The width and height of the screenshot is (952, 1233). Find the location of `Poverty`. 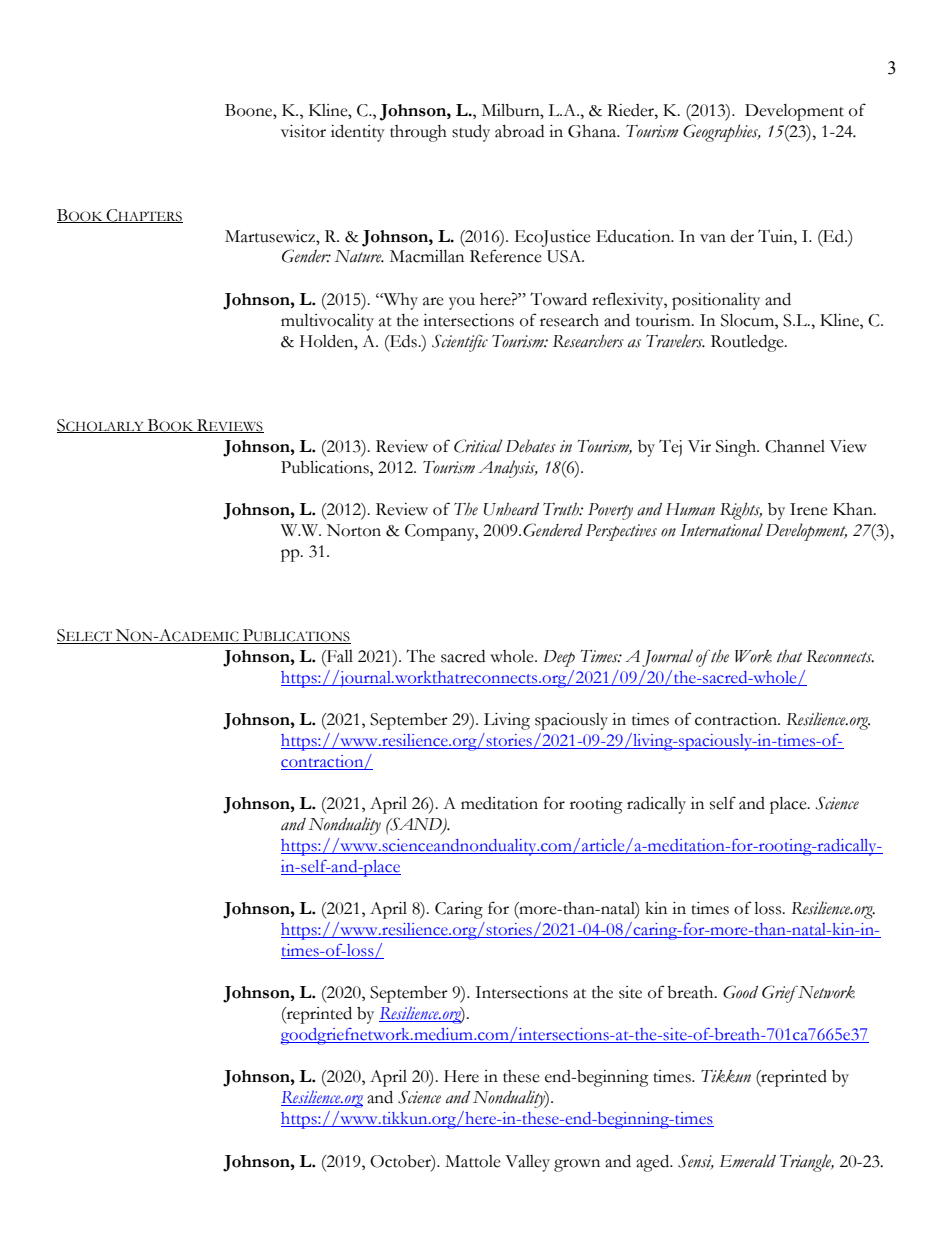

Poverty is located at coordinates (610, 511).
